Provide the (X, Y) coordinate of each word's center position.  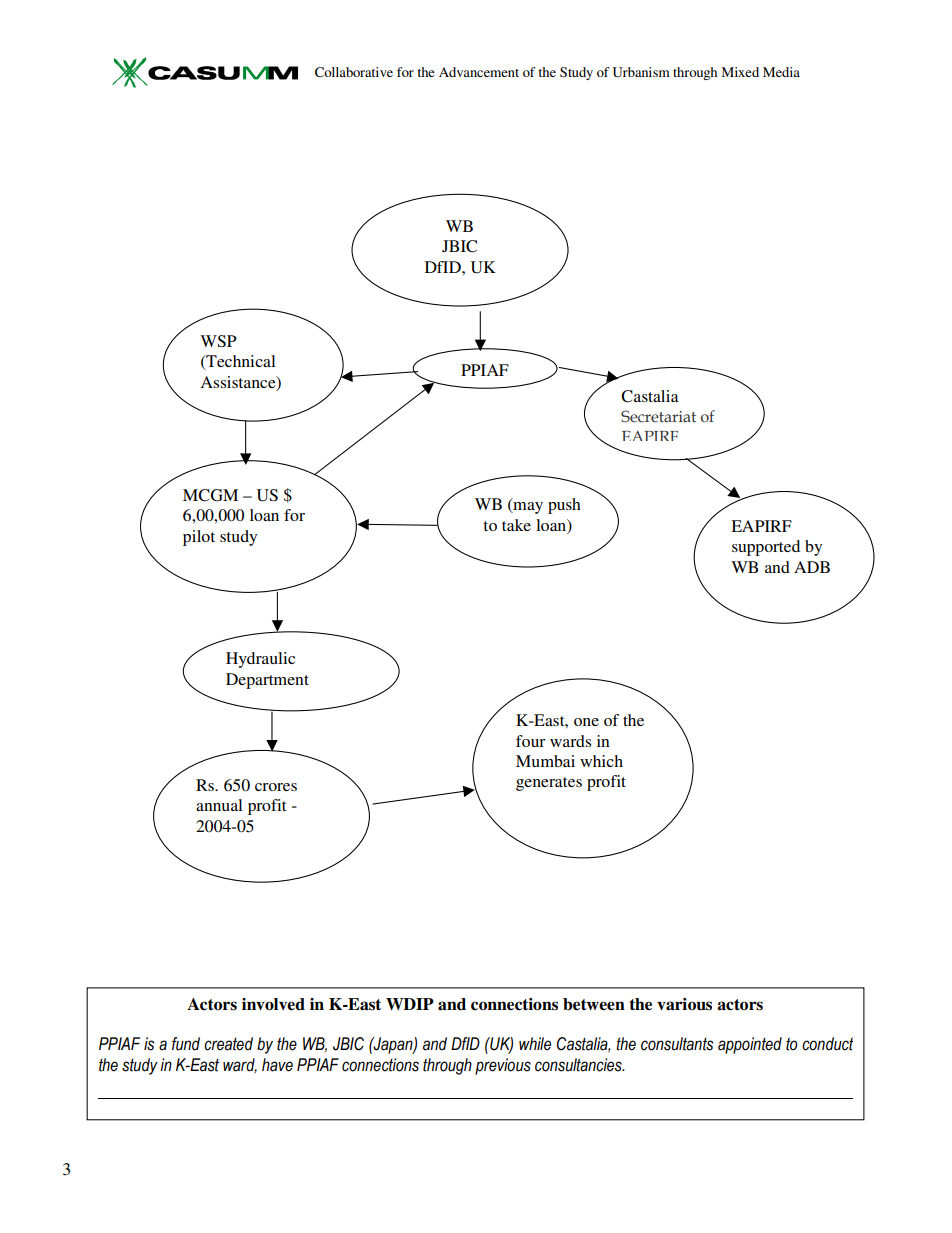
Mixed (740, 72)
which (601, 761)
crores (276, 787)
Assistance (239, 383)
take (516, 525)
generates (549, 784)
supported (766, 548)
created (228, 1044)
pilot (199, 538)
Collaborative (354, 72)
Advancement (479, 72)
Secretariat (658, 416)
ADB (812, 567)
